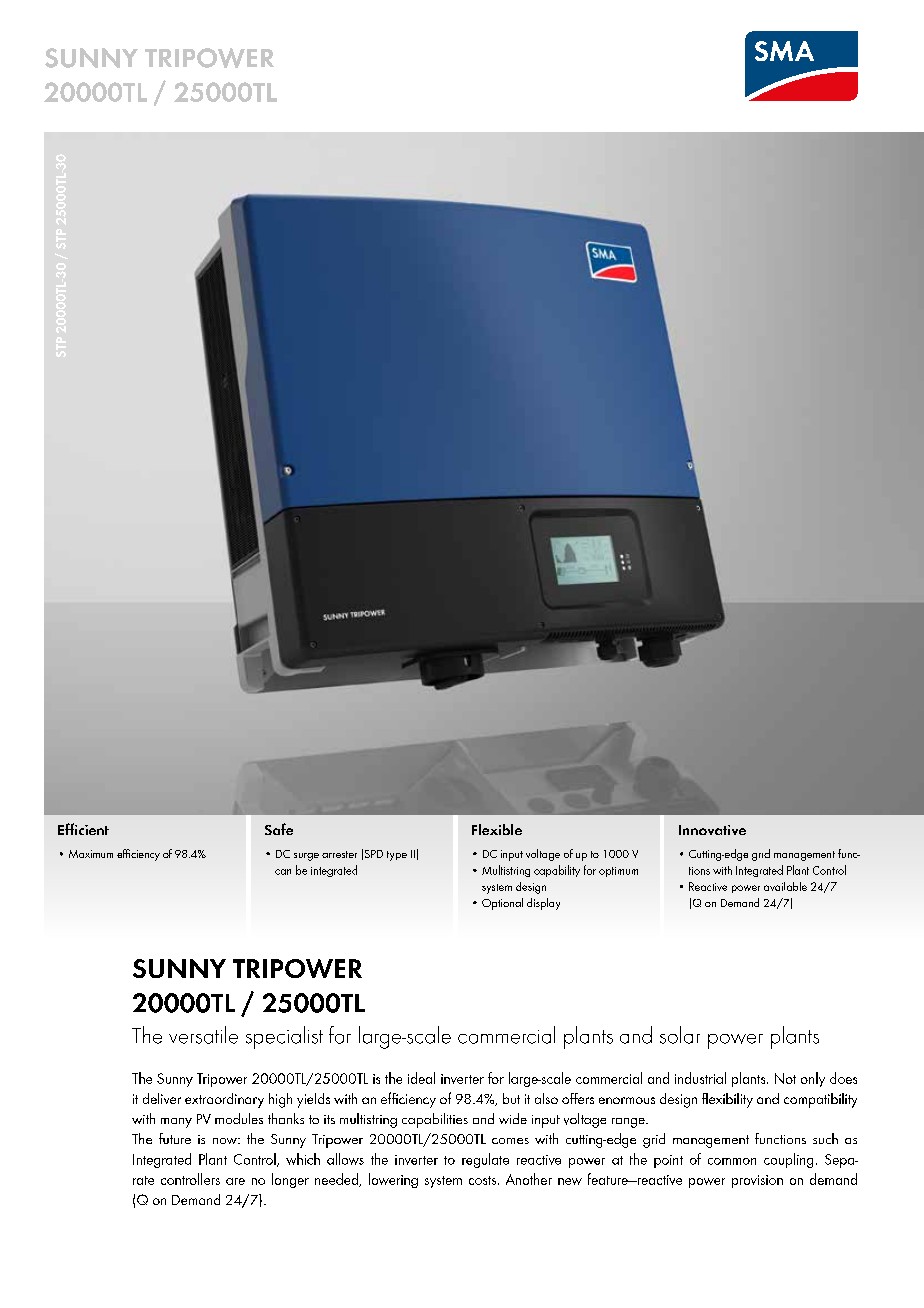  What do you see at coordinates (502, 904) in the page?
I see `Optional` at bounding box center [502, 904].
